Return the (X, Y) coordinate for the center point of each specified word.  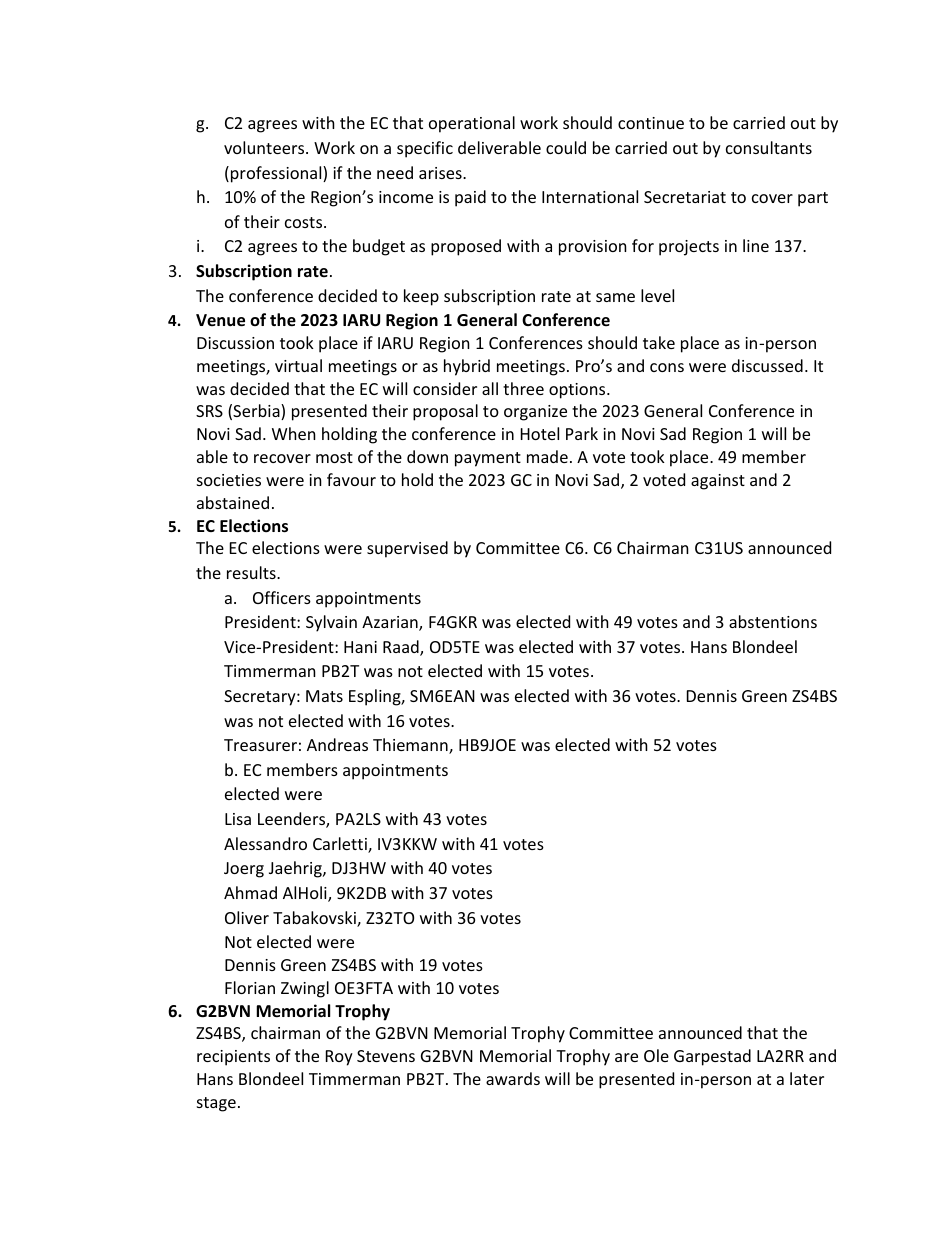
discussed (767, 365)
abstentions (773, 621)
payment (488, 459)
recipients (233, 1058)
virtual (298, 365)
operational (472, 124)
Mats (324, 696)
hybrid (467, 367)
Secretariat (685, 197)
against (718, 482)
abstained (233, 502)
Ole (656, 1055)
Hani (360, 647)
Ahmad (250, 892)
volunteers (265, 147)
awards (513, 1078)
